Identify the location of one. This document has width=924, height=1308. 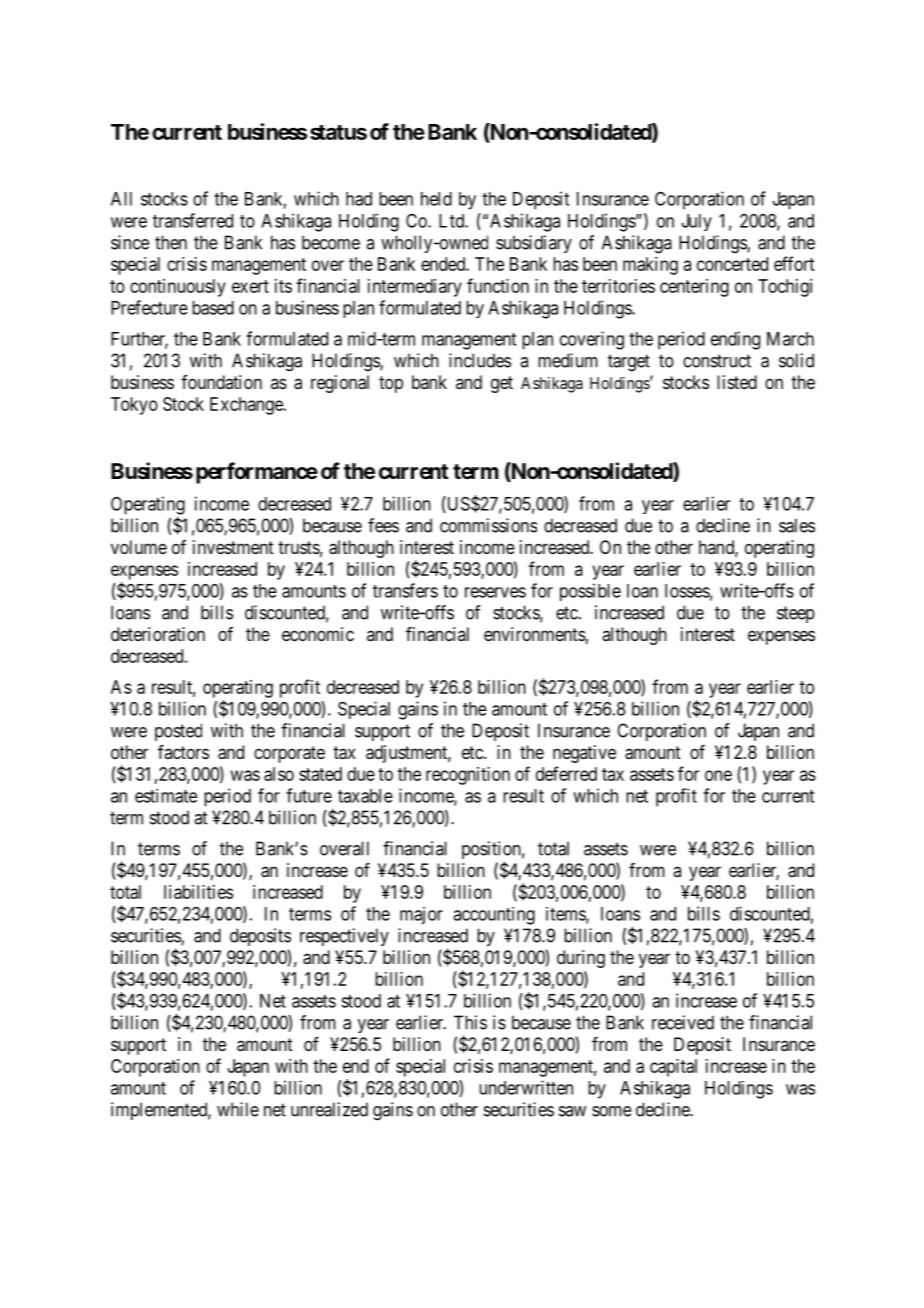
(718, 775).
